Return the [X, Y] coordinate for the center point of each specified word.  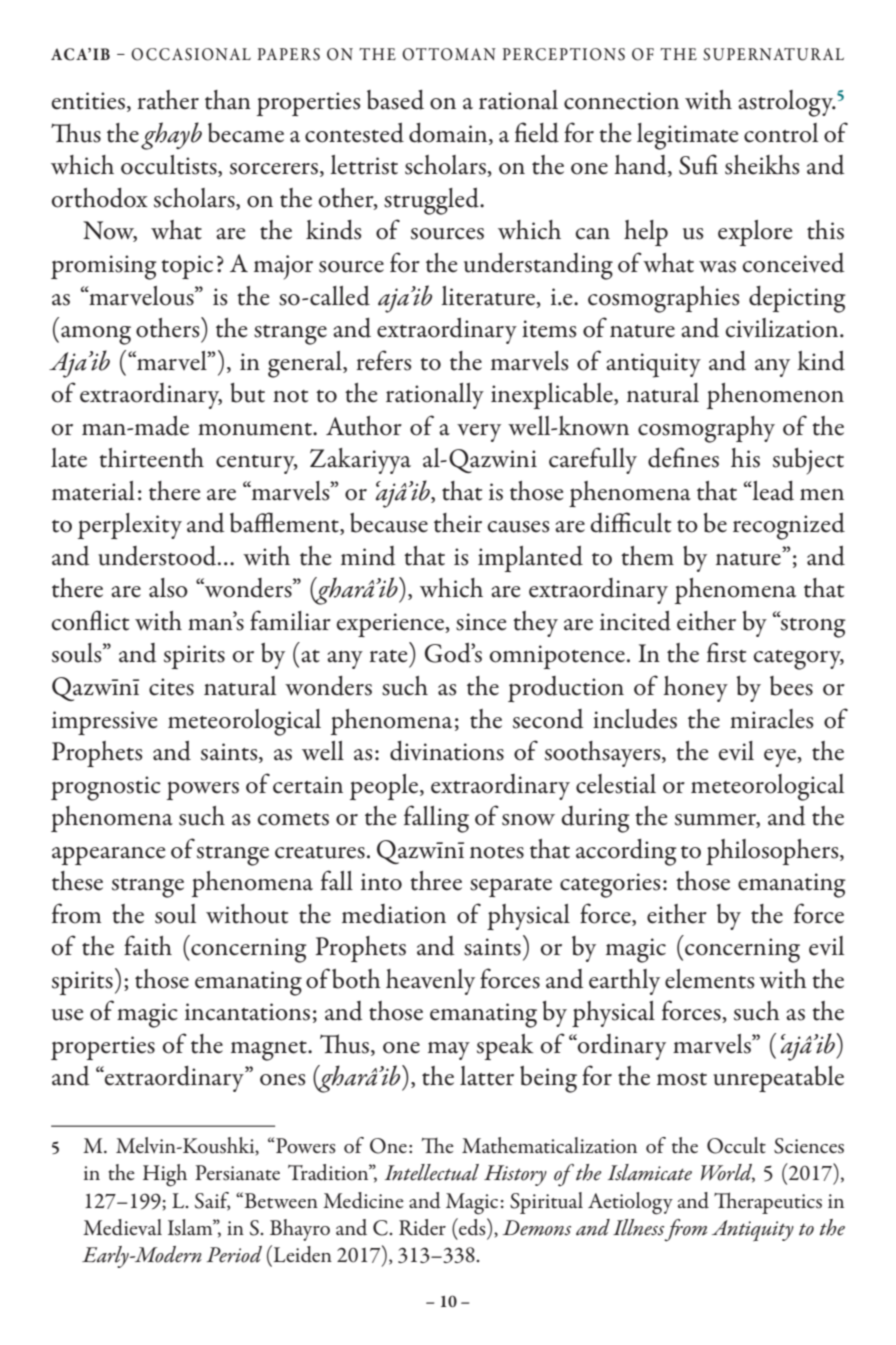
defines [683, 457]
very [479, 433]
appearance [108, 855]
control [781, 133]
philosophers [773, 852]
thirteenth [151, 458]
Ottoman [449, 54]
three [436, 881]
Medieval [122, 1227]
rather [168, 100]
